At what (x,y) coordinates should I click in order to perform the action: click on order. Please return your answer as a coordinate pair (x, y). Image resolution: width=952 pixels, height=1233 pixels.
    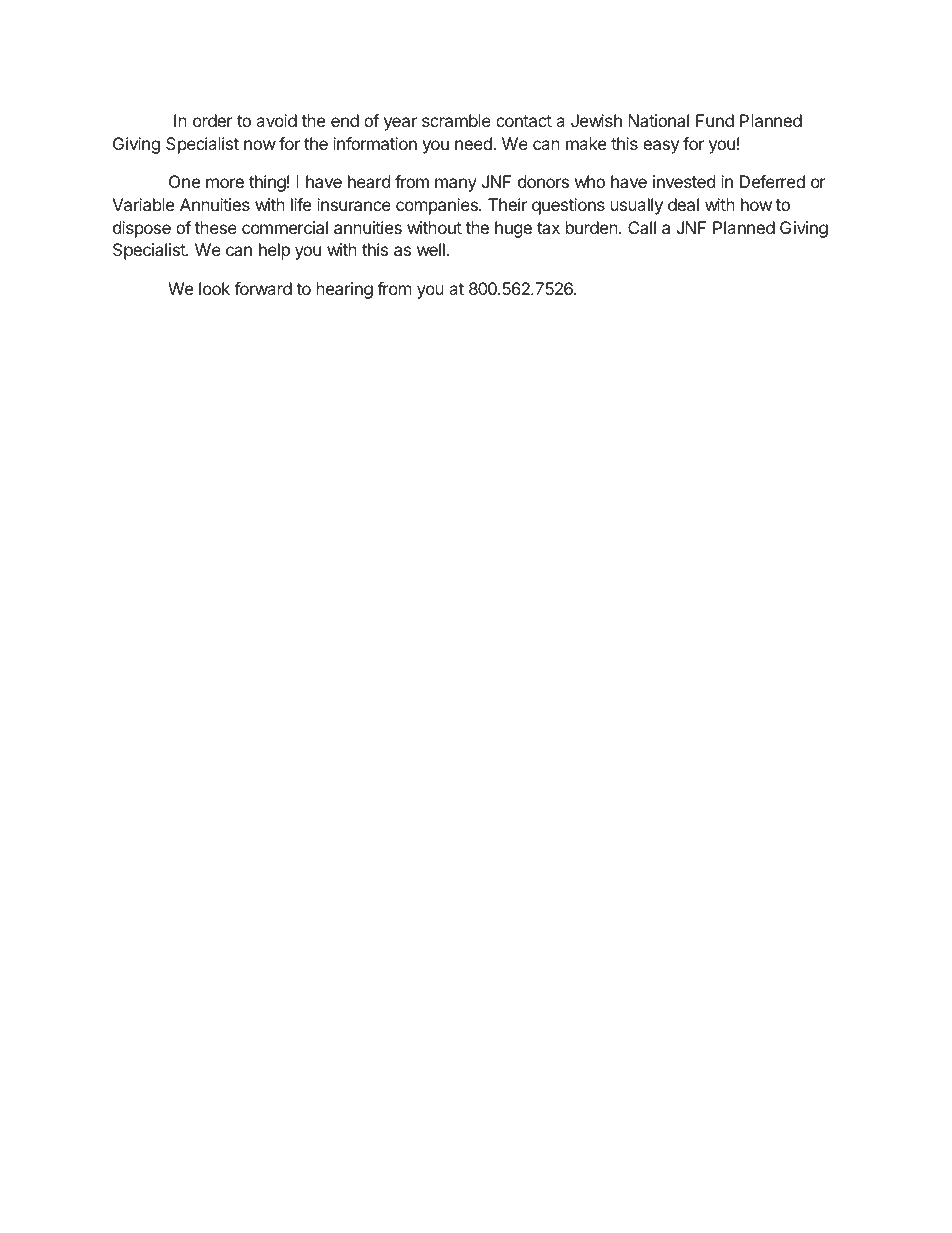
    Looking at the image, I should click on (213, 120).
